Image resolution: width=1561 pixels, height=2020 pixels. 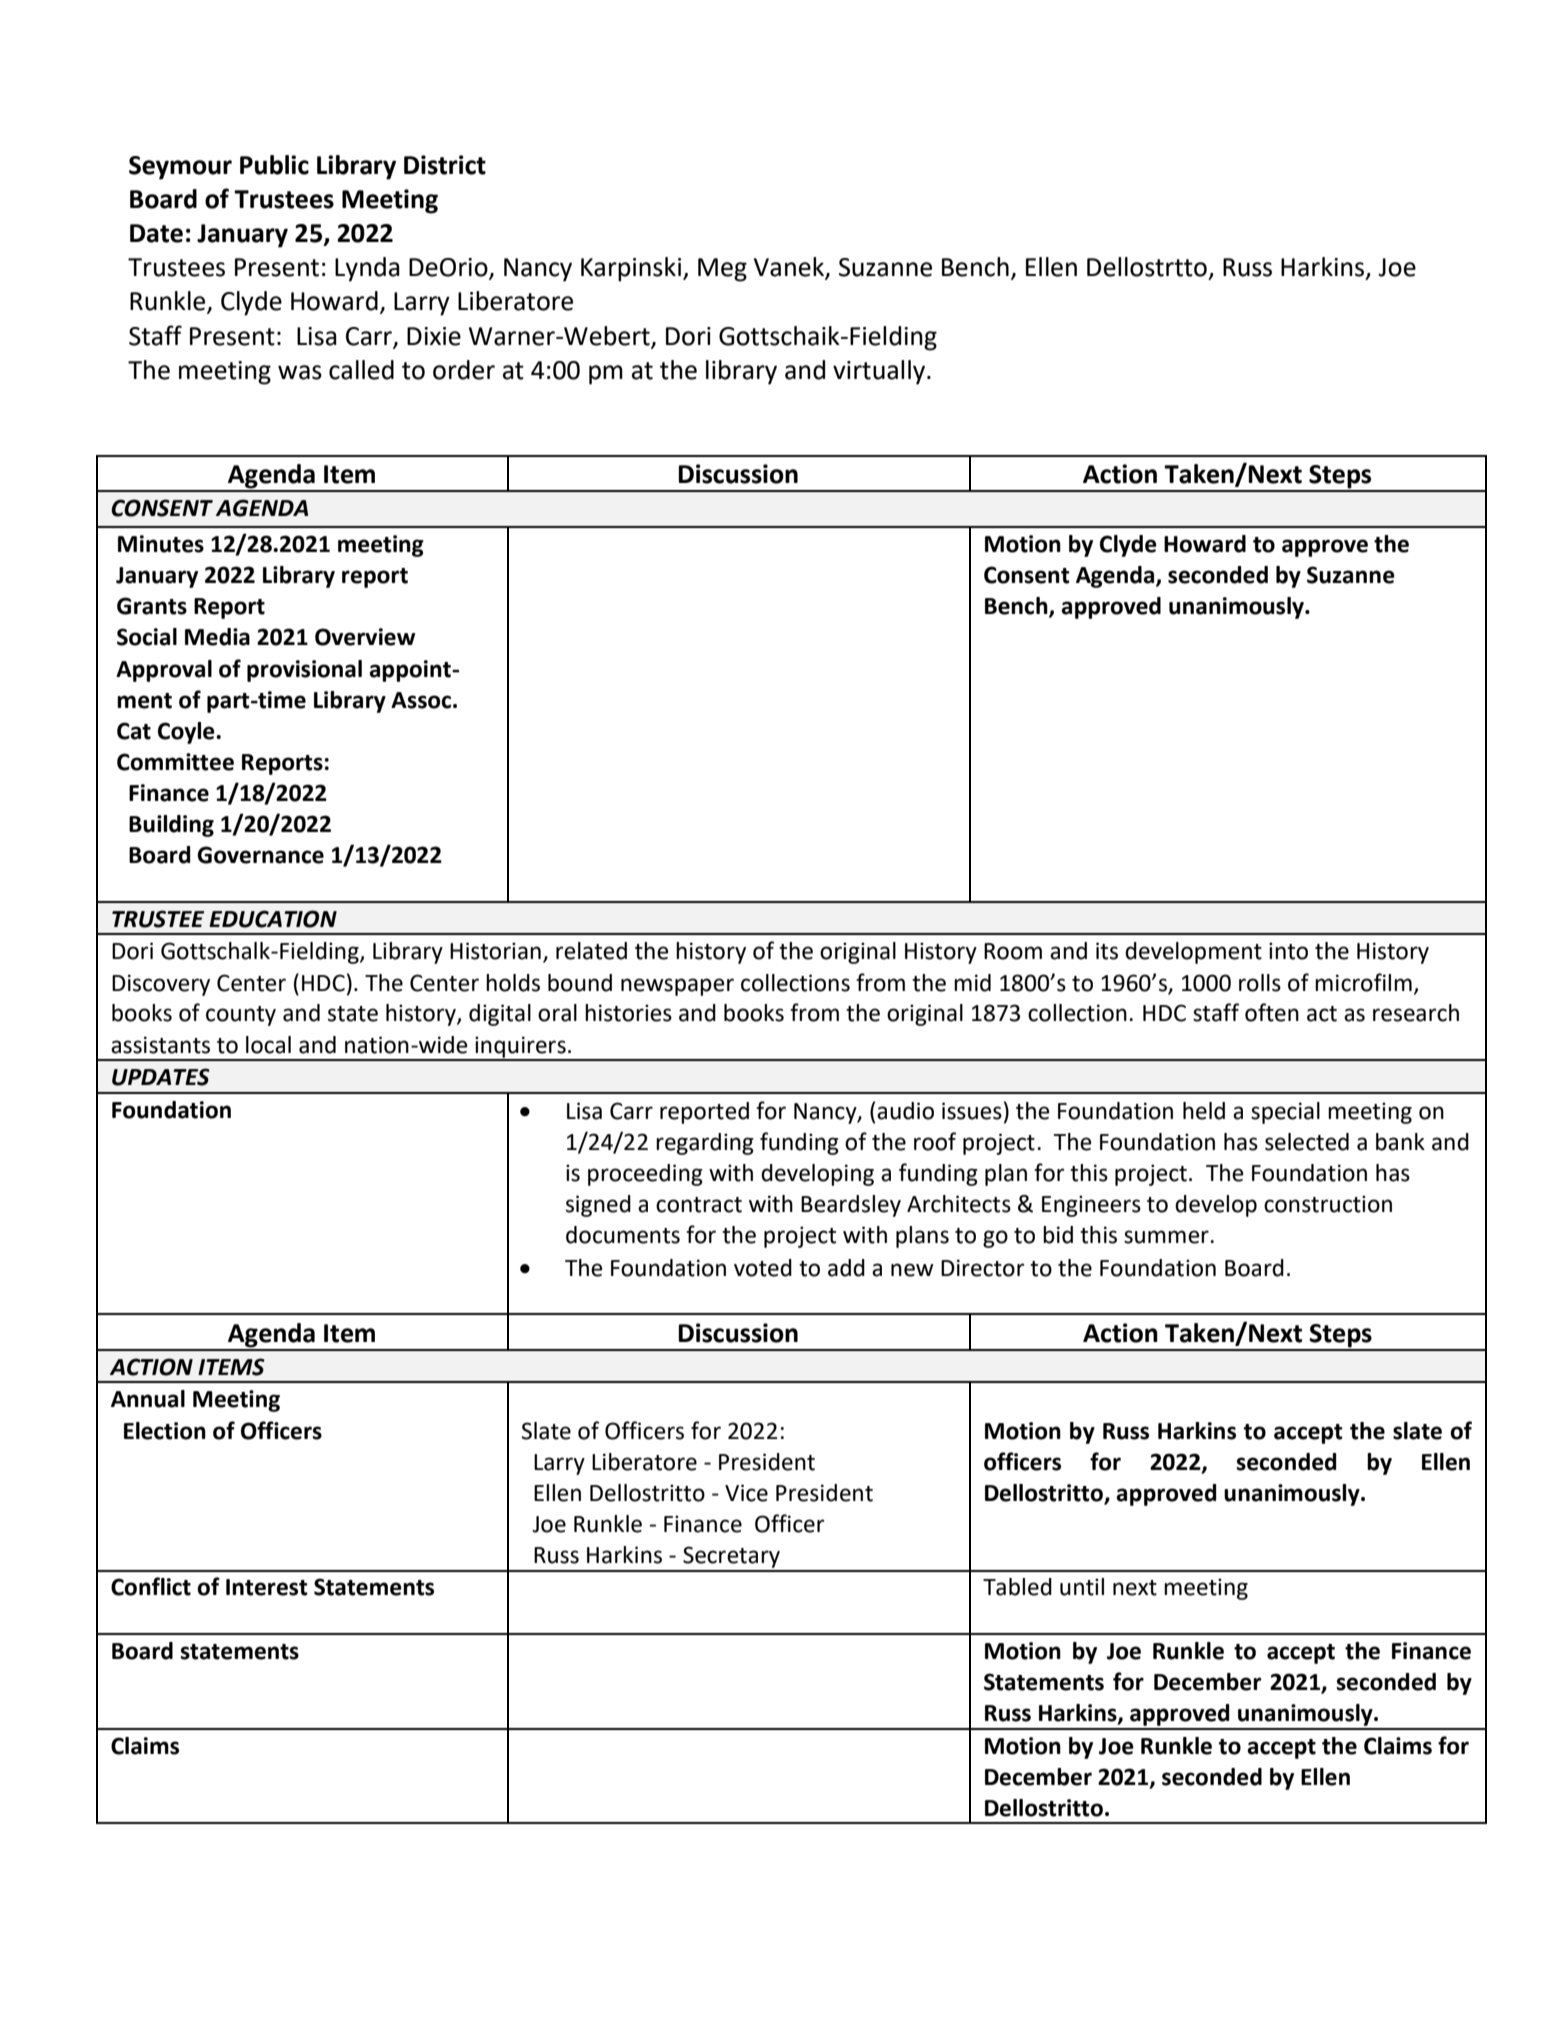 What do you see at coordinates (705, 1144) in the page?
I see `regarding` at bounding box center [705, 1144].
